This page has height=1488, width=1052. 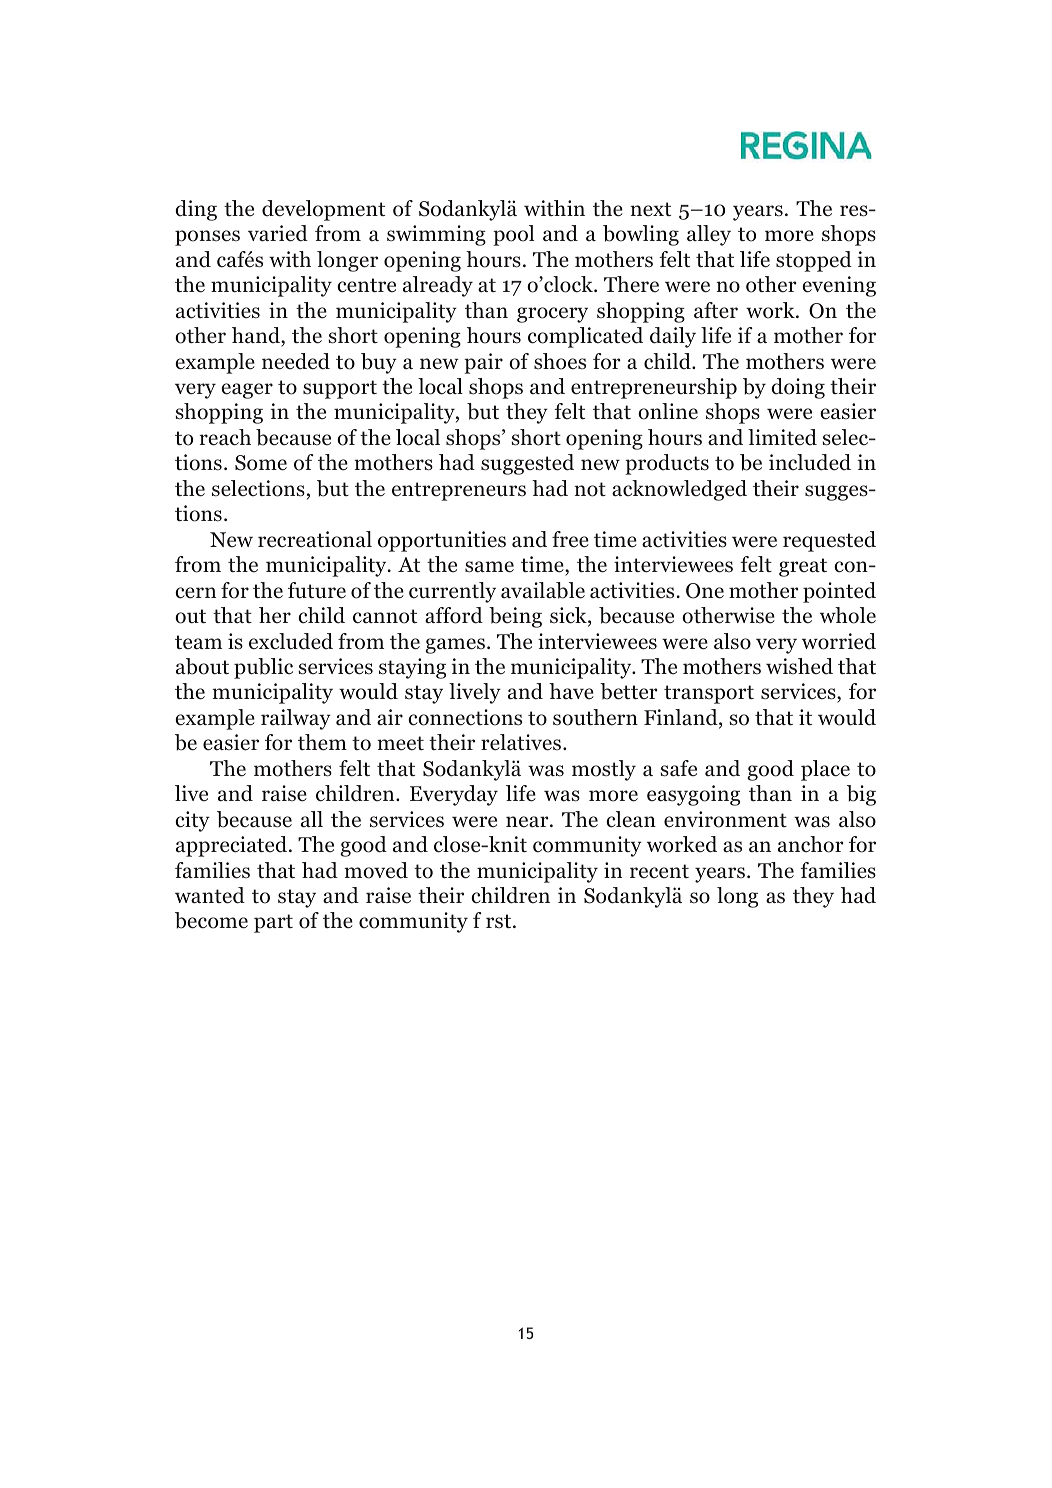 What do you see at coordinates (489, 567) in the page?
I see `same` at bounding box center [489, 567].
